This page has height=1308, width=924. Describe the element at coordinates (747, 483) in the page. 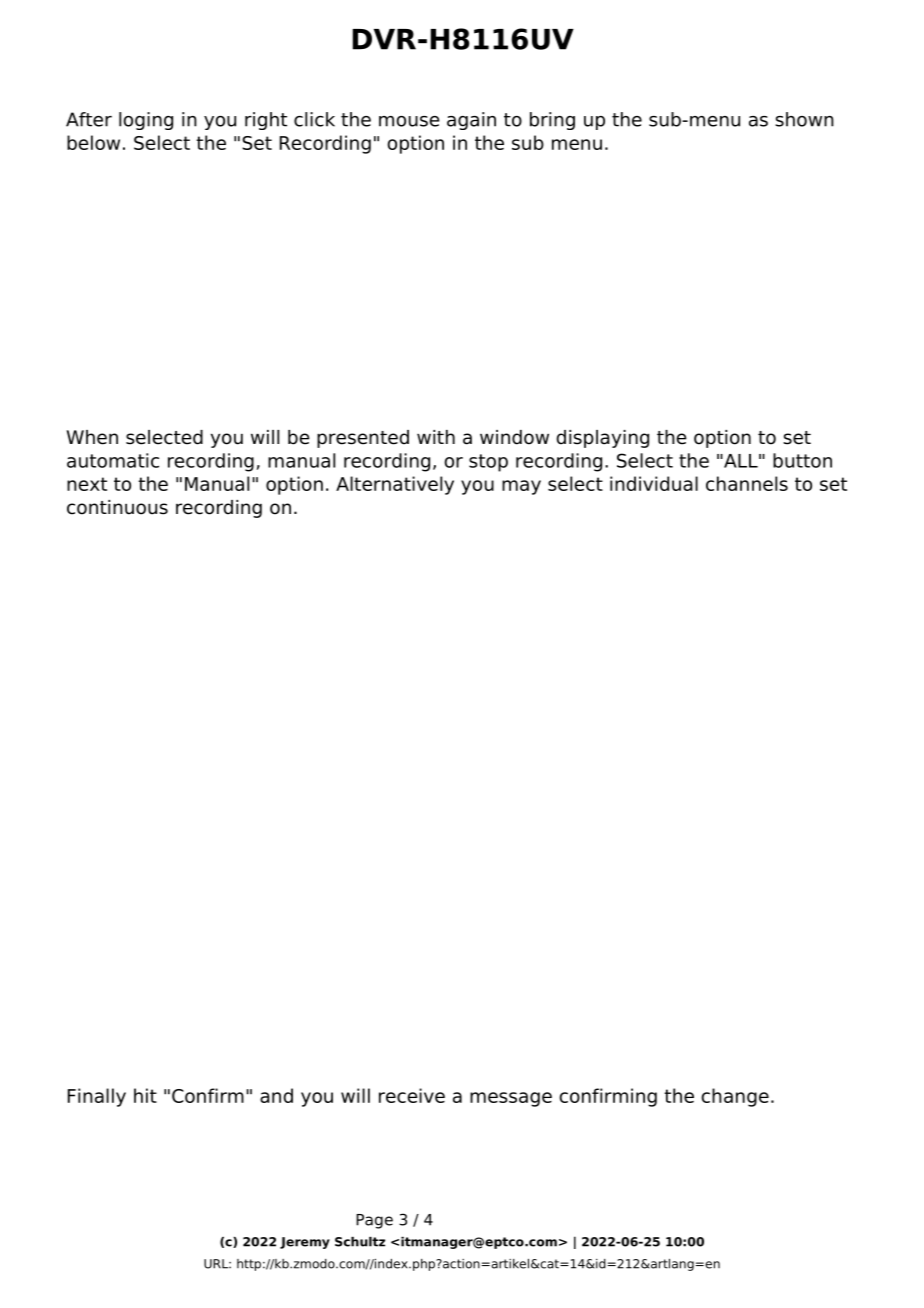

I see `channels` at that location.
